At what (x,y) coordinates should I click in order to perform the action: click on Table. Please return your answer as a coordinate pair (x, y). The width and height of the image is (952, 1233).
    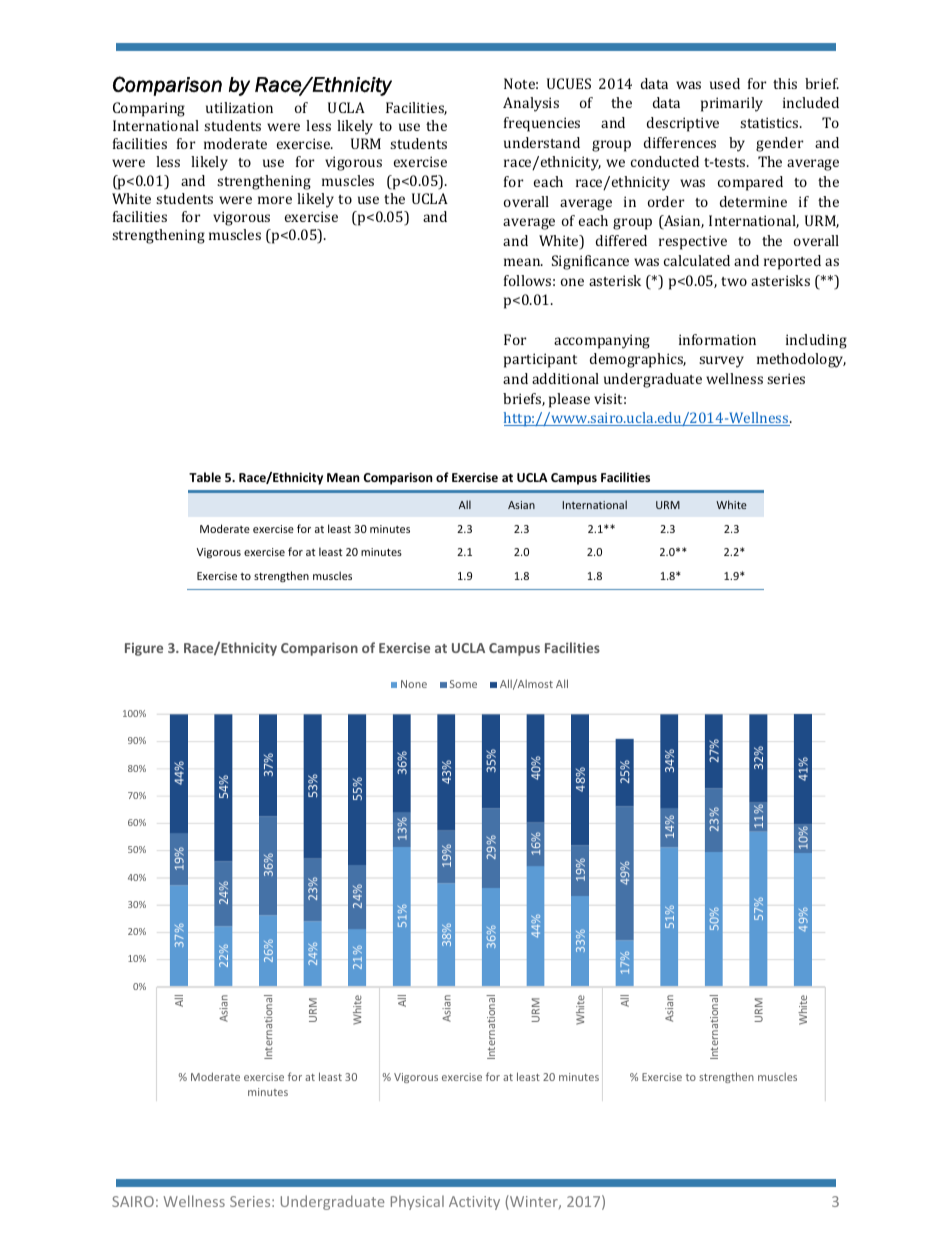
    Looking at the image, I should click on (205, 477).
